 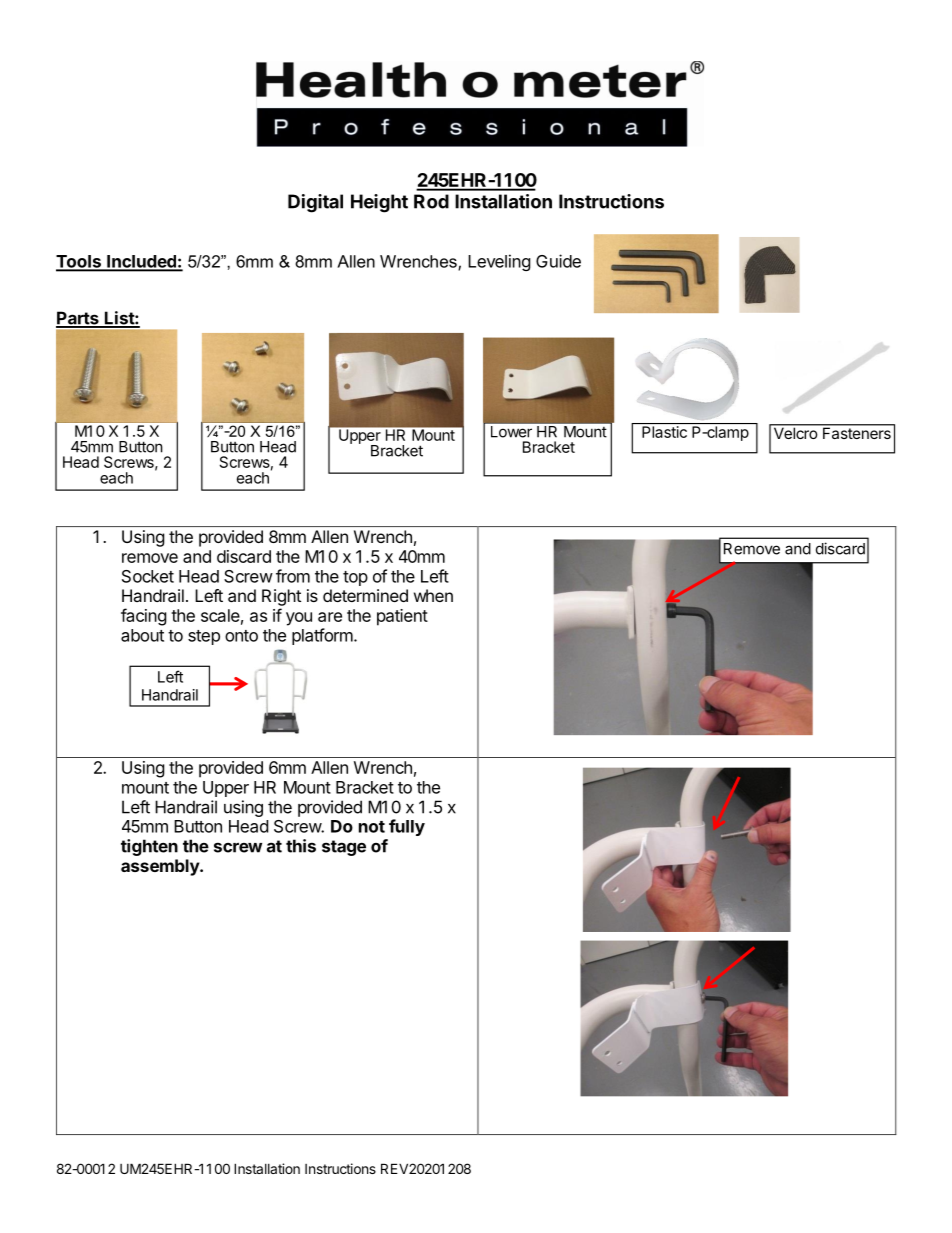 What do you see at coordinates (558, 261) in the image?
I see `Guide` at bounding box center [558, 261].
